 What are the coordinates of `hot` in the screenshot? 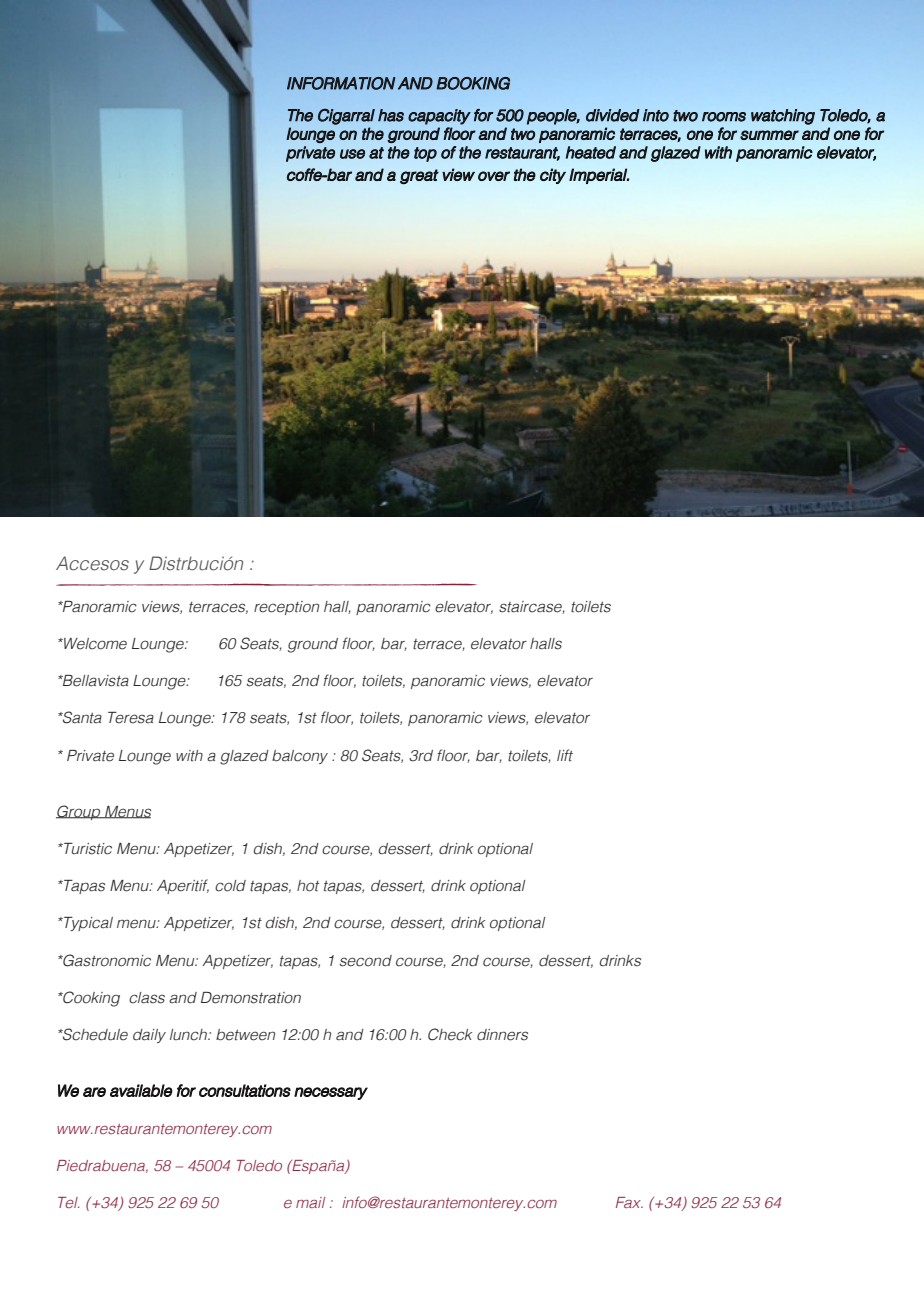 It's located at (308, 886).
